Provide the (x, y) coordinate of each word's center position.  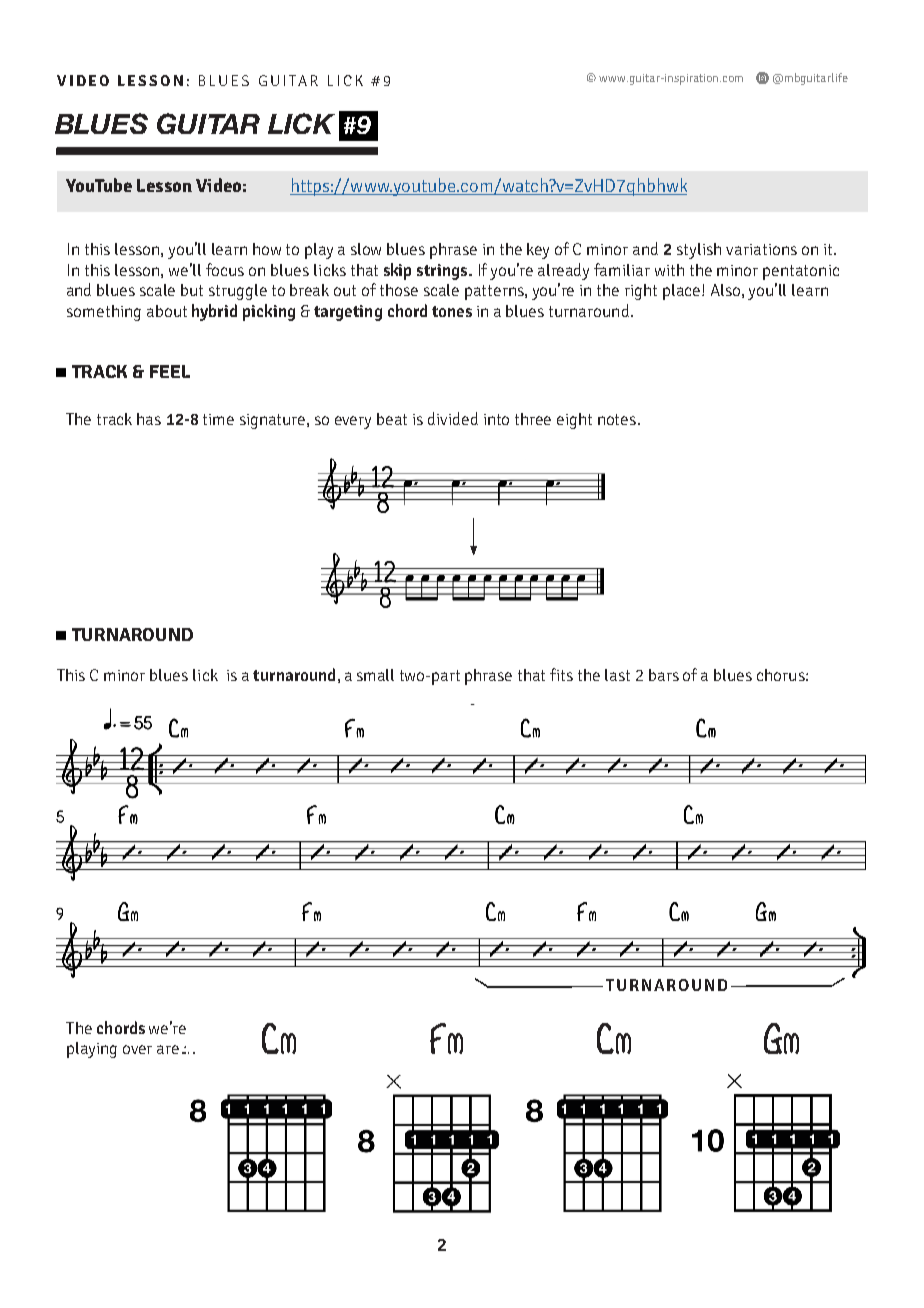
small (375, 675)
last (617, 675)
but (192, 290)
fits (561, 674)
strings (443, 272)
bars (664, 675)
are (168, 1049)
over (137, 1049)
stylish (699, 251)
